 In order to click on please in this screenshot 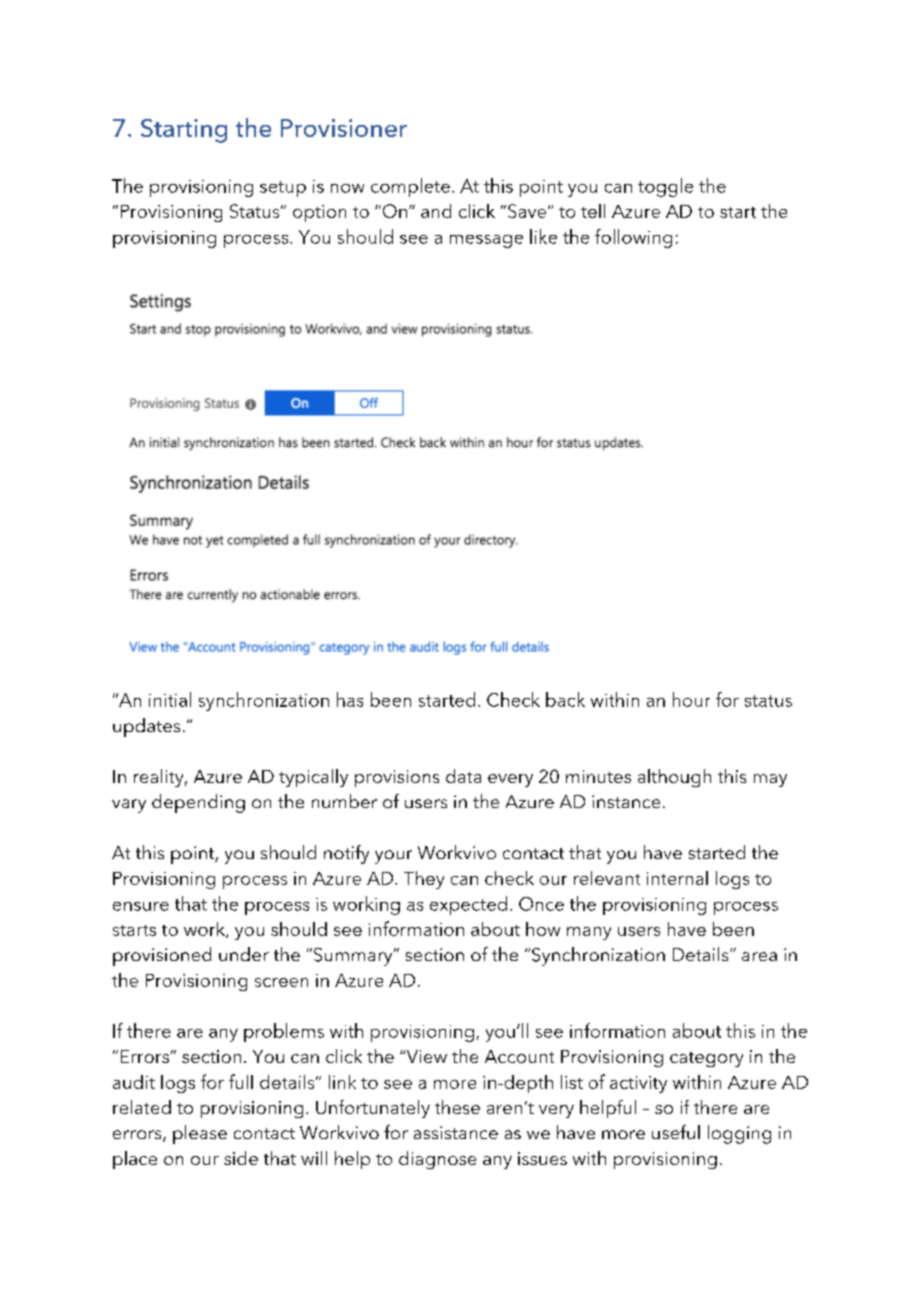, I will do `click(200, 1134)`.
